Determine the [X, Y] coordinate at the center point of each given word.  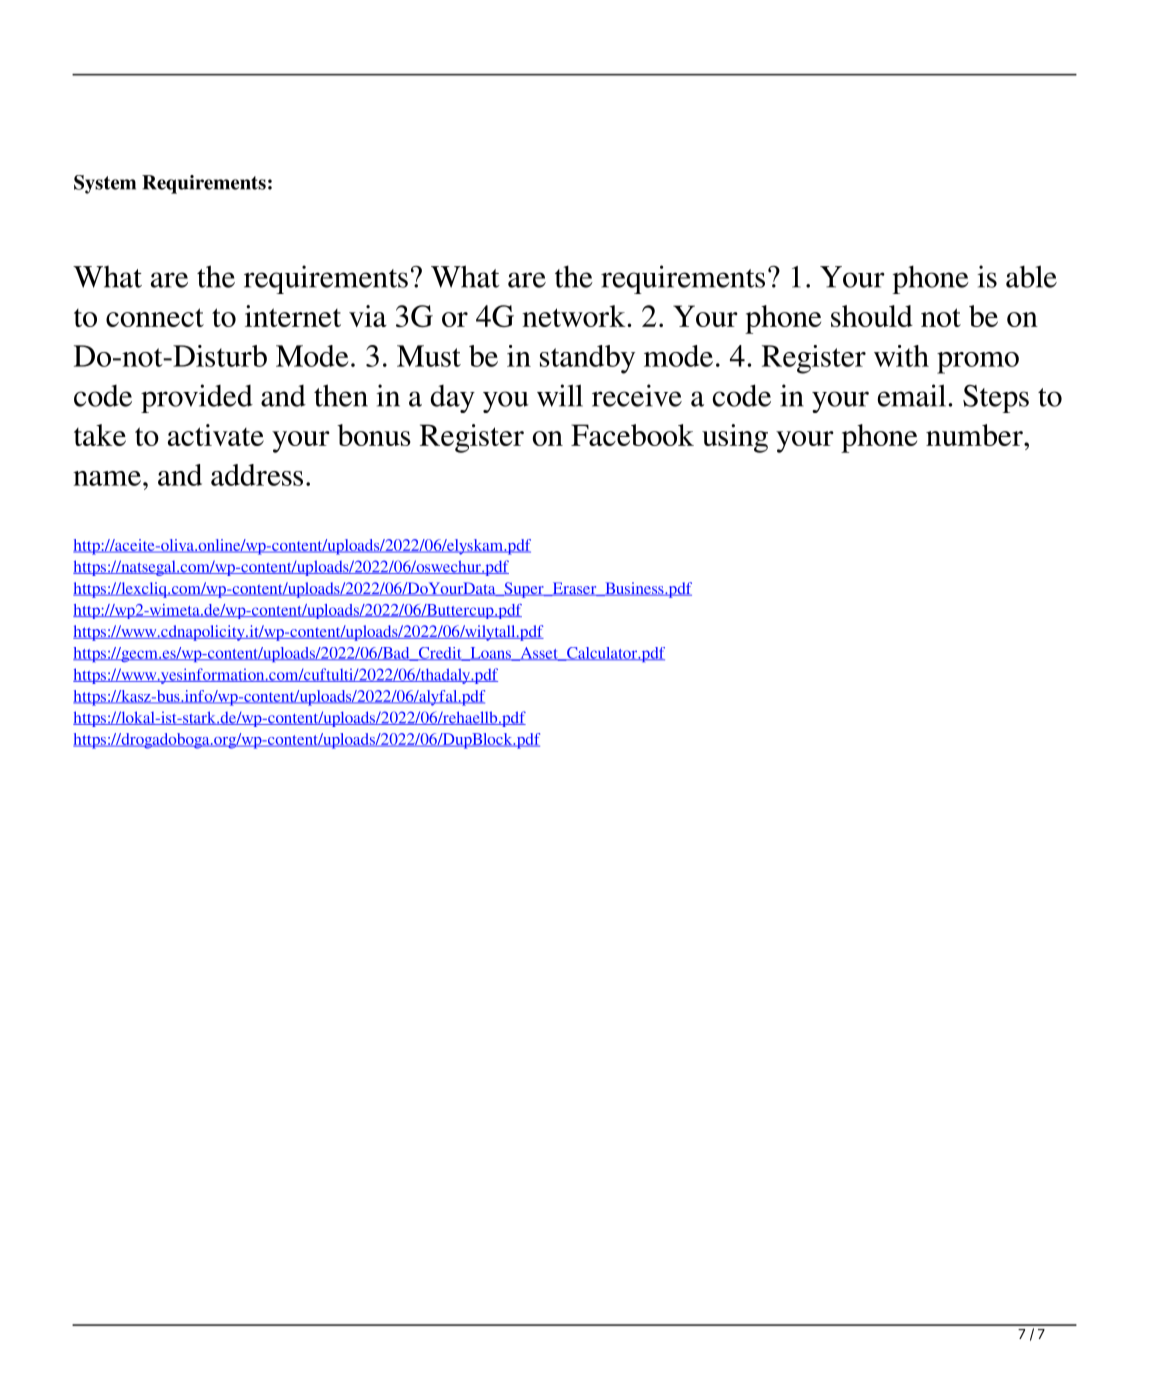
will [560, 395]
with [901, 356]
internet [293, 316]
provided [197, 398]
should [872, 316]
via [368, 316]
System [105, 184]
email [913, 395]
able [1031, 276]
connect [155, 317]
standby [587, 359]
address [257, 475]
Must [429, 356]
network [575, 316]
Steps [996, 399]
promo [978, 363]
